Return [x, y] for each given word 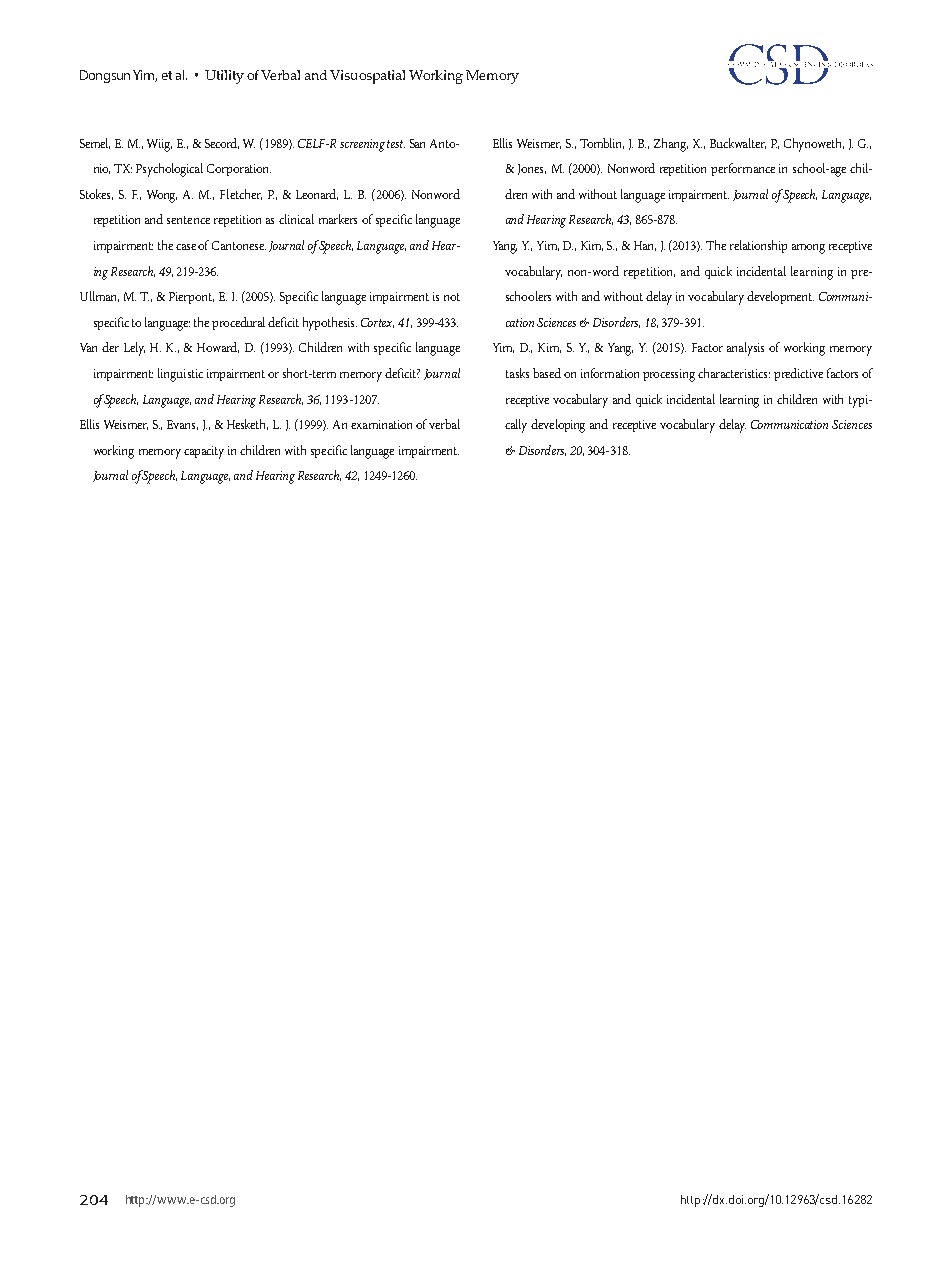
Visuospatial [367, 77]
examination [381, 424]
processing [669, 375]
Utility [224, 77]
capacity [204, 452]
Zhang [671, 145]
